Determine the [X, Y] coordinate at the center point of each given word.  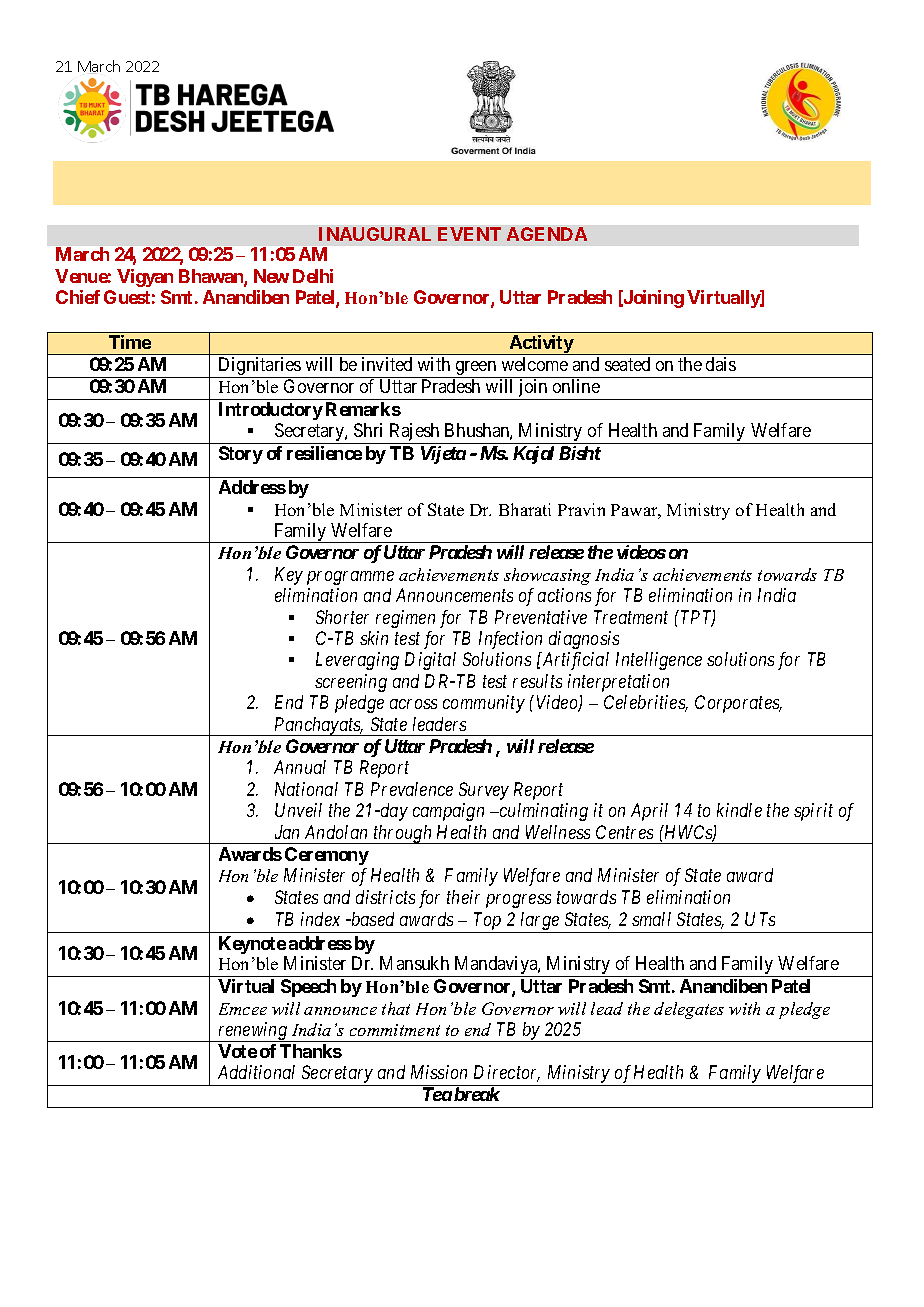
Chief [78, 297]
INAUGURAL [375, 234]
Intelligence [659, 661]
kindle [739, 810]
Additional [256, 1072]
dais [721, 364]
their [463, 897]
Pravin [581, 509]
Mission [439, 1072]
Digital [430, 661]
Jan [287, 832]
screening [351, 683]
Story [241, 455]
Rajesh [414, 433]
